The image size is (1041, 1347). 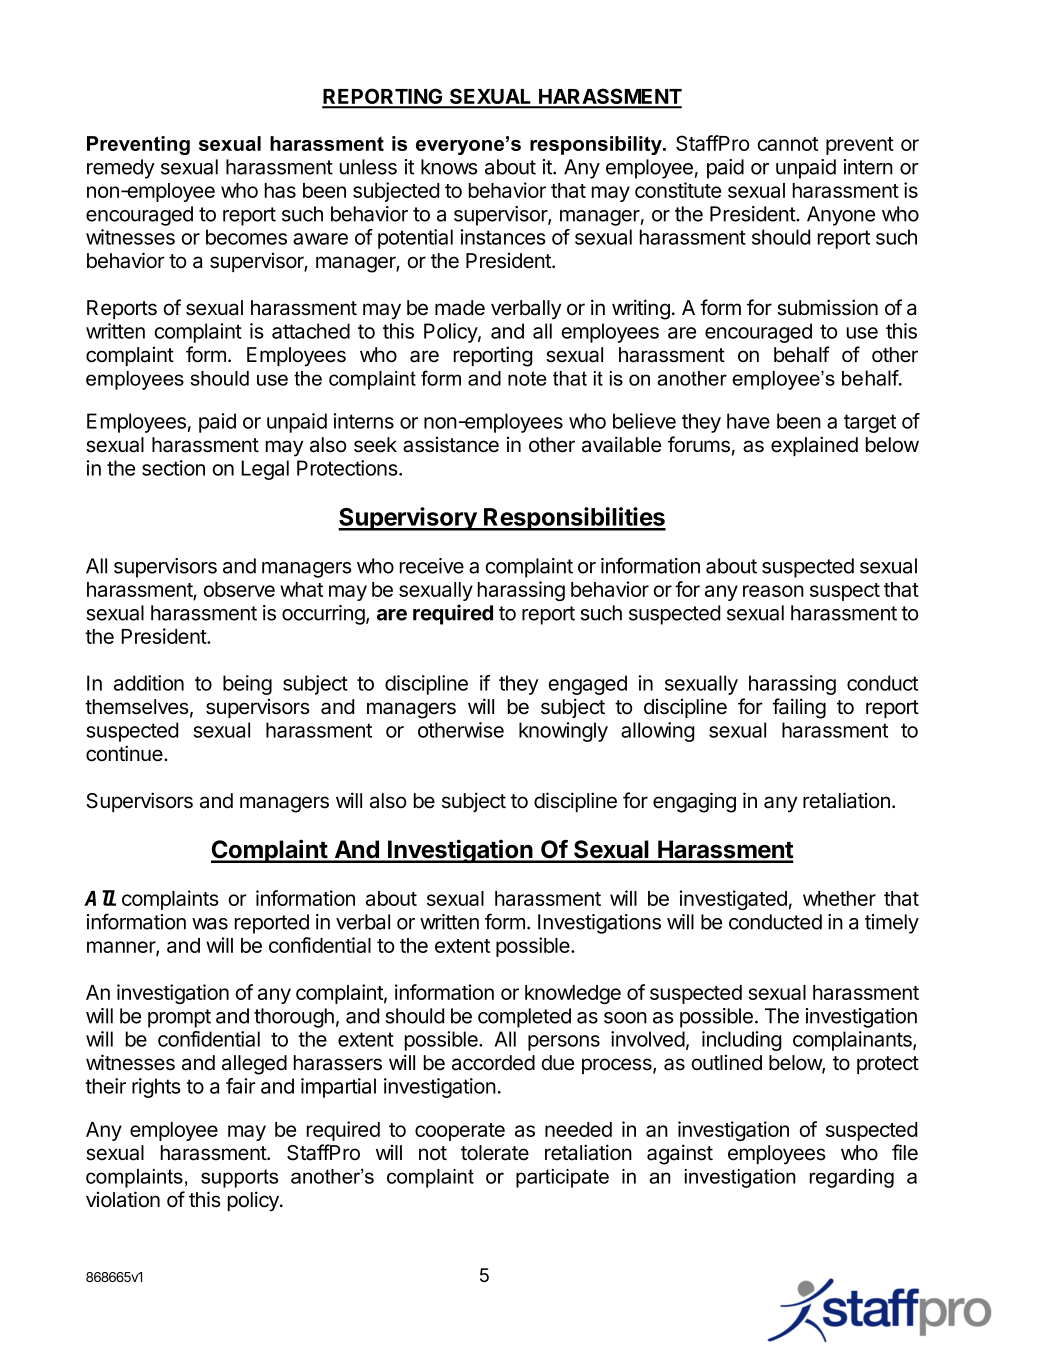 What do you see at coordinates (788, 144) in the screenshot?
I see `cannot` at bounding box center [788, 144].
